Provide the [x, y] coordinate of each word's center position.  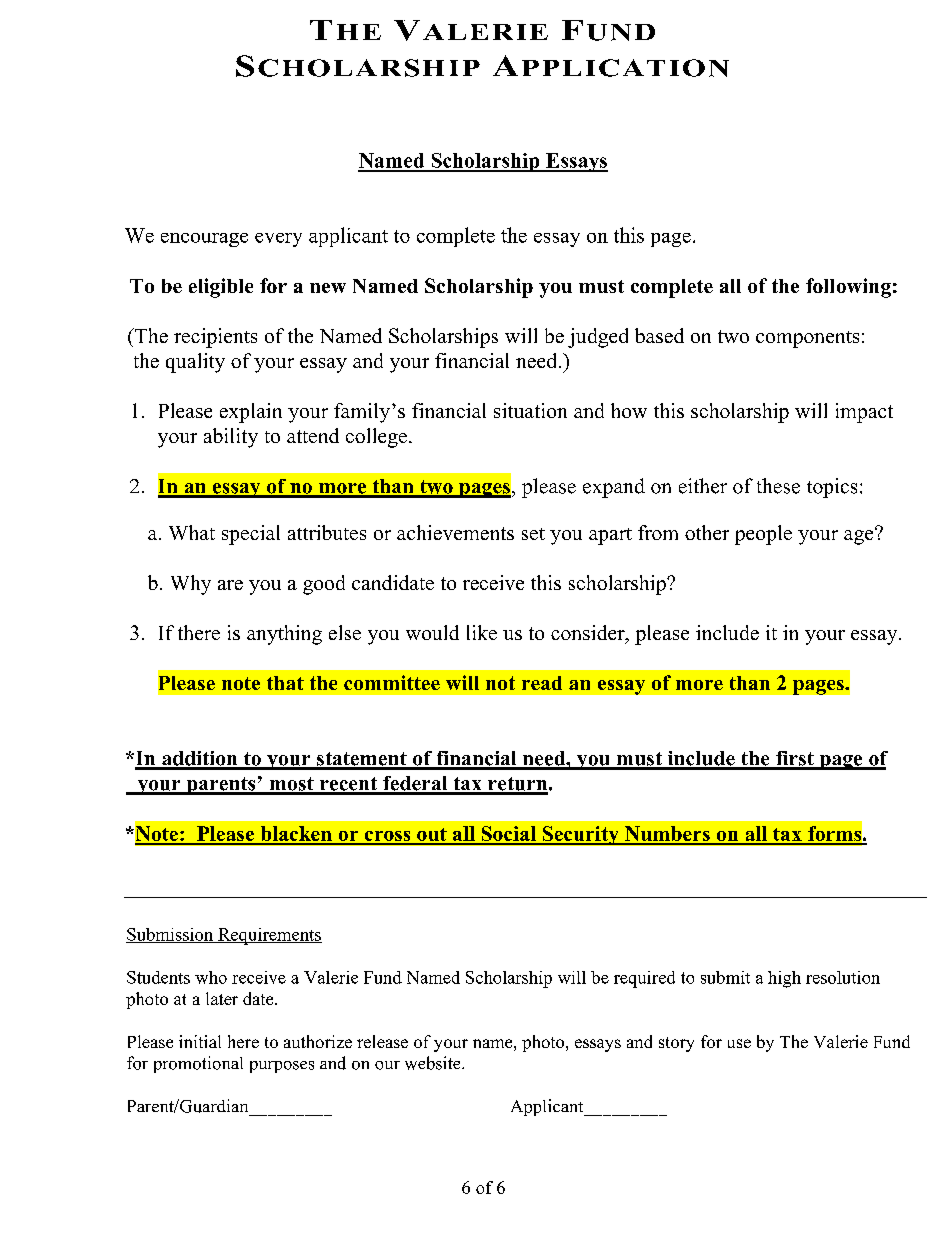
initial [200, 1041]
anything [284, 635]
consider [589, 634]
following [848, 288]
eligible [221, 288]
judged [598, 338]
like [482, 632]
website [434, 1063]
